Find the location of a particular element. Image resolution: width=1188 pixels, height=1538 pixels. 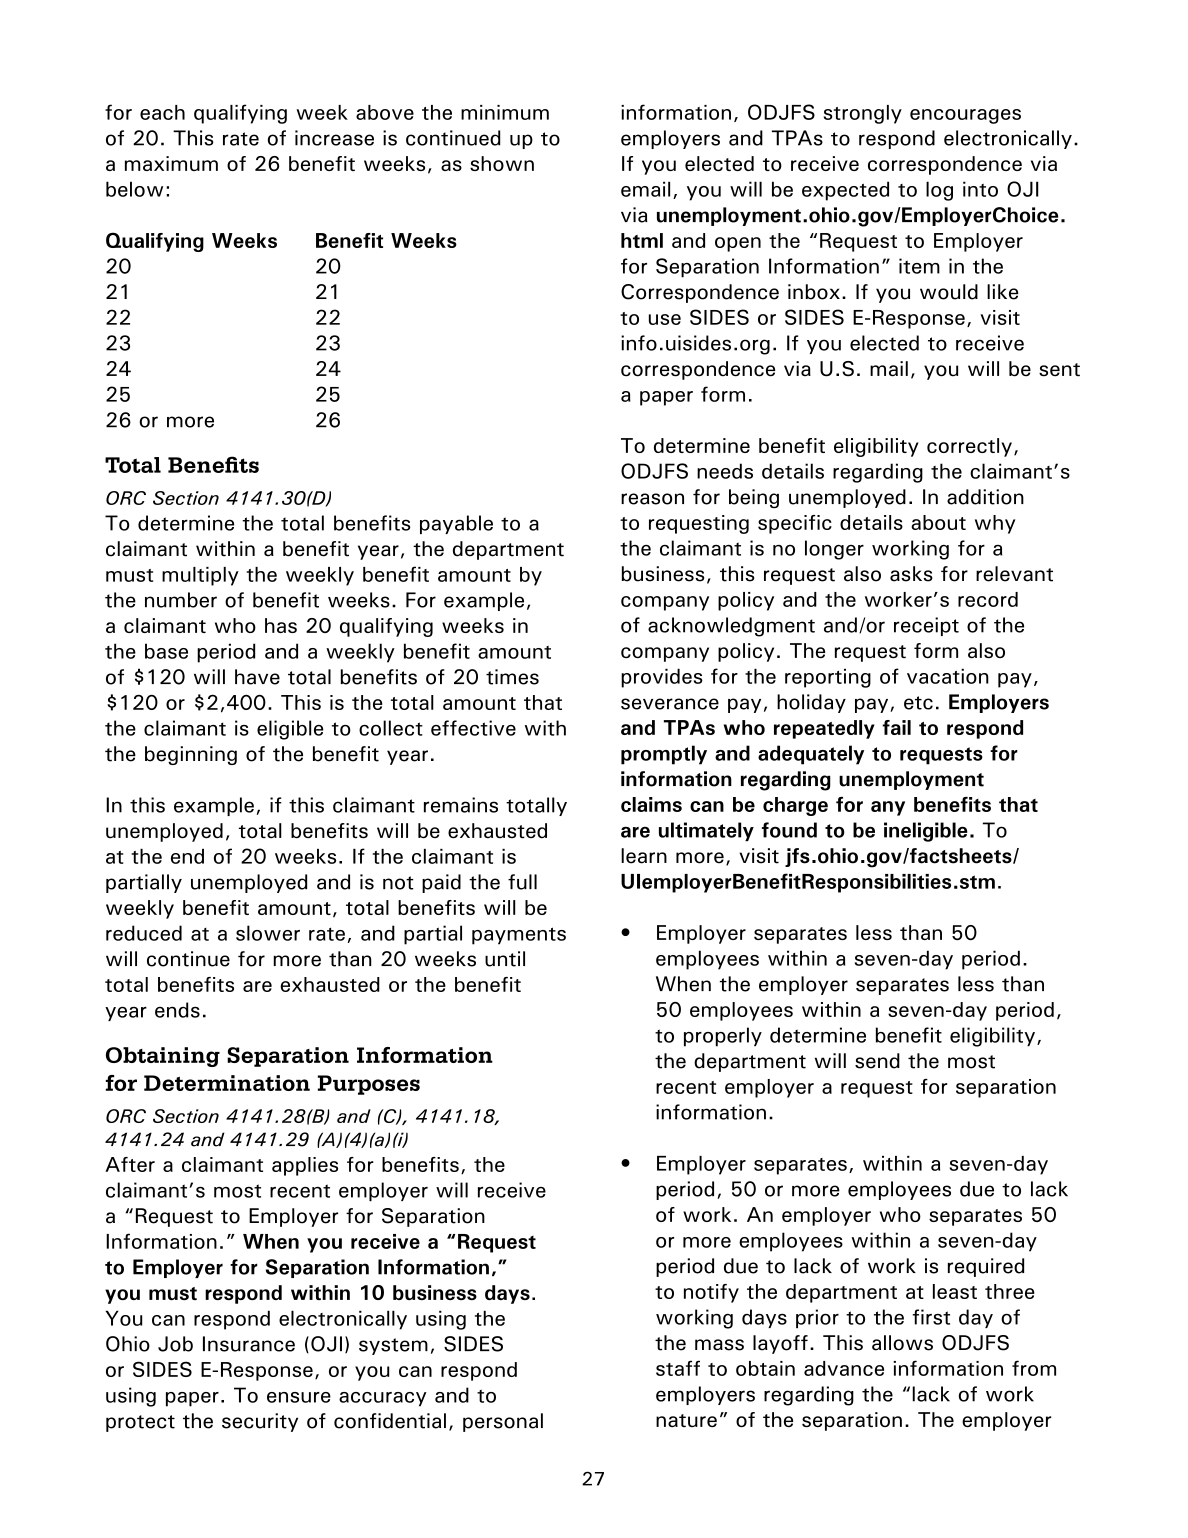

promptly is located at coordinates (664, 755).
